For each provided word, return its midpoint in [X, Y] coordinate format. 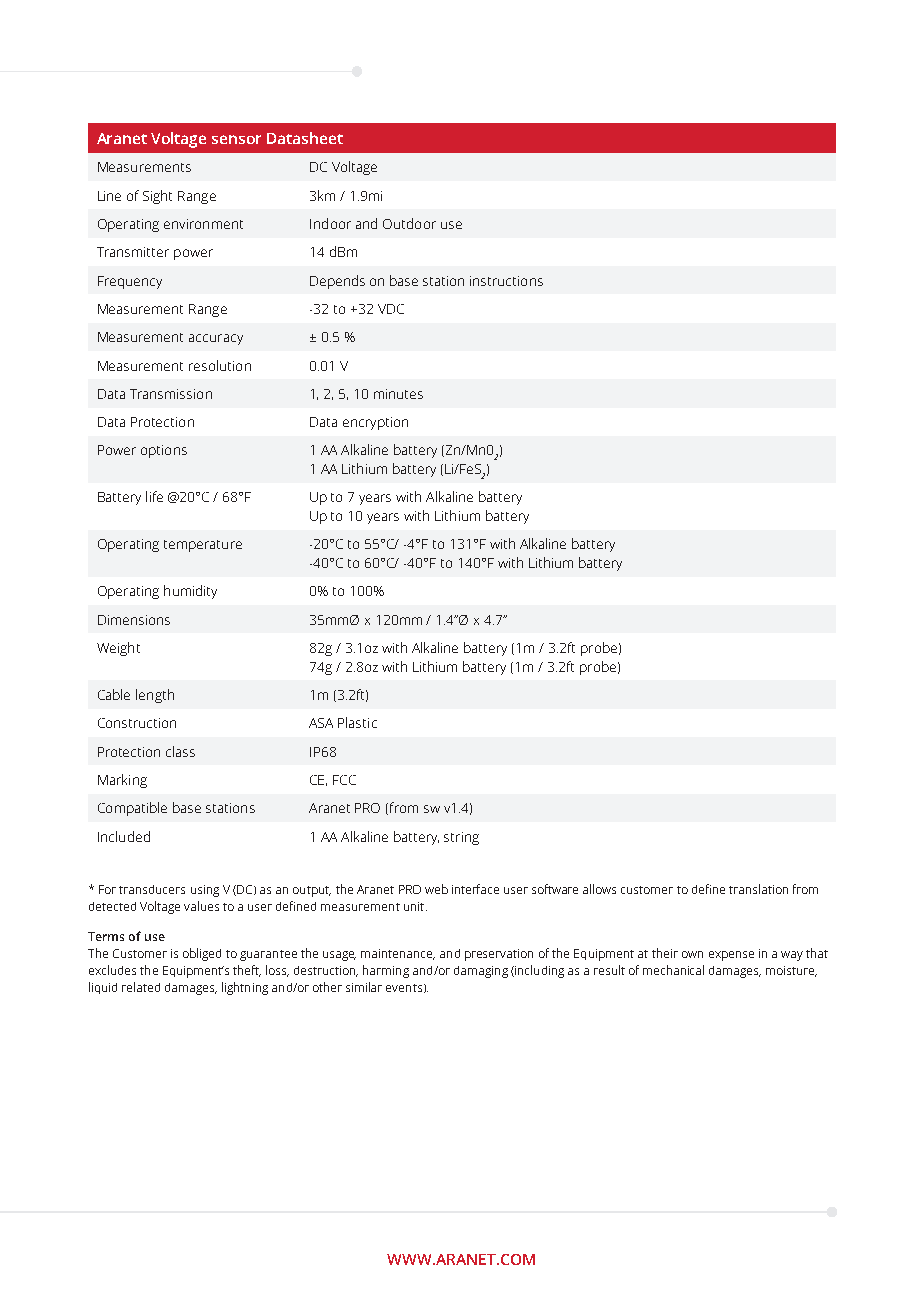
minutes [398, 394]
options [164, 451]
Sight [157, 197]
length [155, 696]
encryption [375, 423]
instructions [506, 281]
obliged [202, 954]
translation [758, 889]
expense [731, 956]
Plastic [357, 722]
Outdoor [409, 223]
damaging [481, 972]
